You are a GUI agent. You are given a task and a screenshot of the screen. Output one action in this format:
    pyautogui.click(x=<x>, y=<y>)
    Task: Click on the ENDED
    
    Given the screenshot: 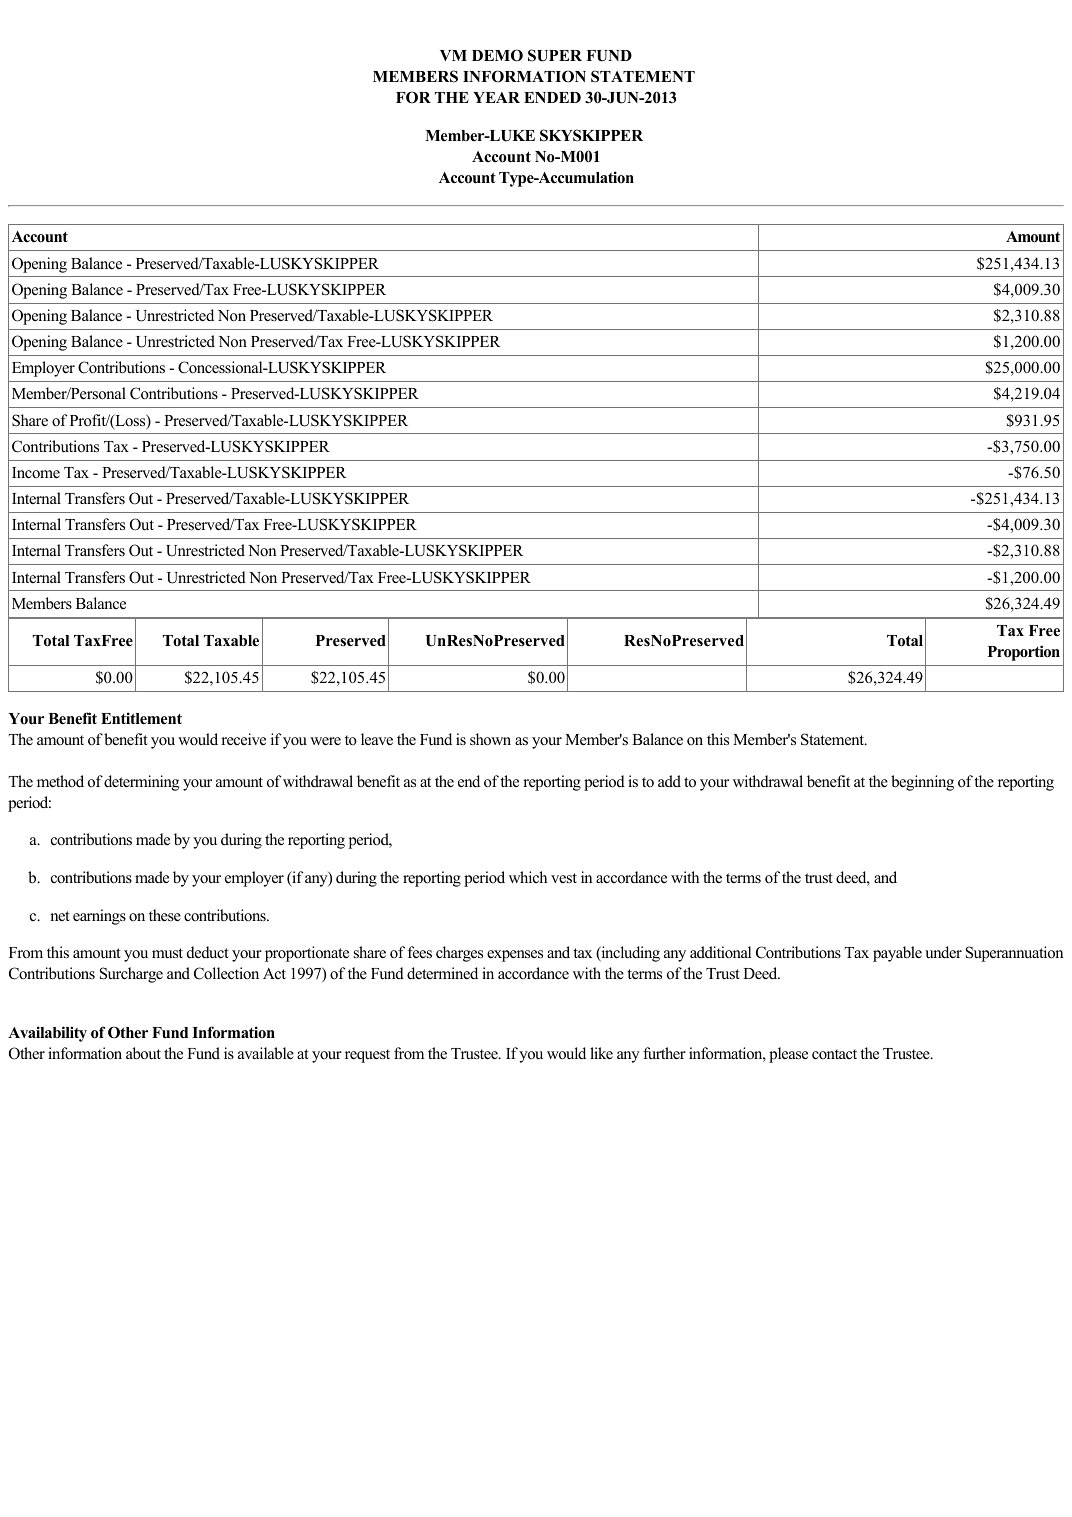 What is the action you would take?
    pyautogui.click(x=552, y=97)
